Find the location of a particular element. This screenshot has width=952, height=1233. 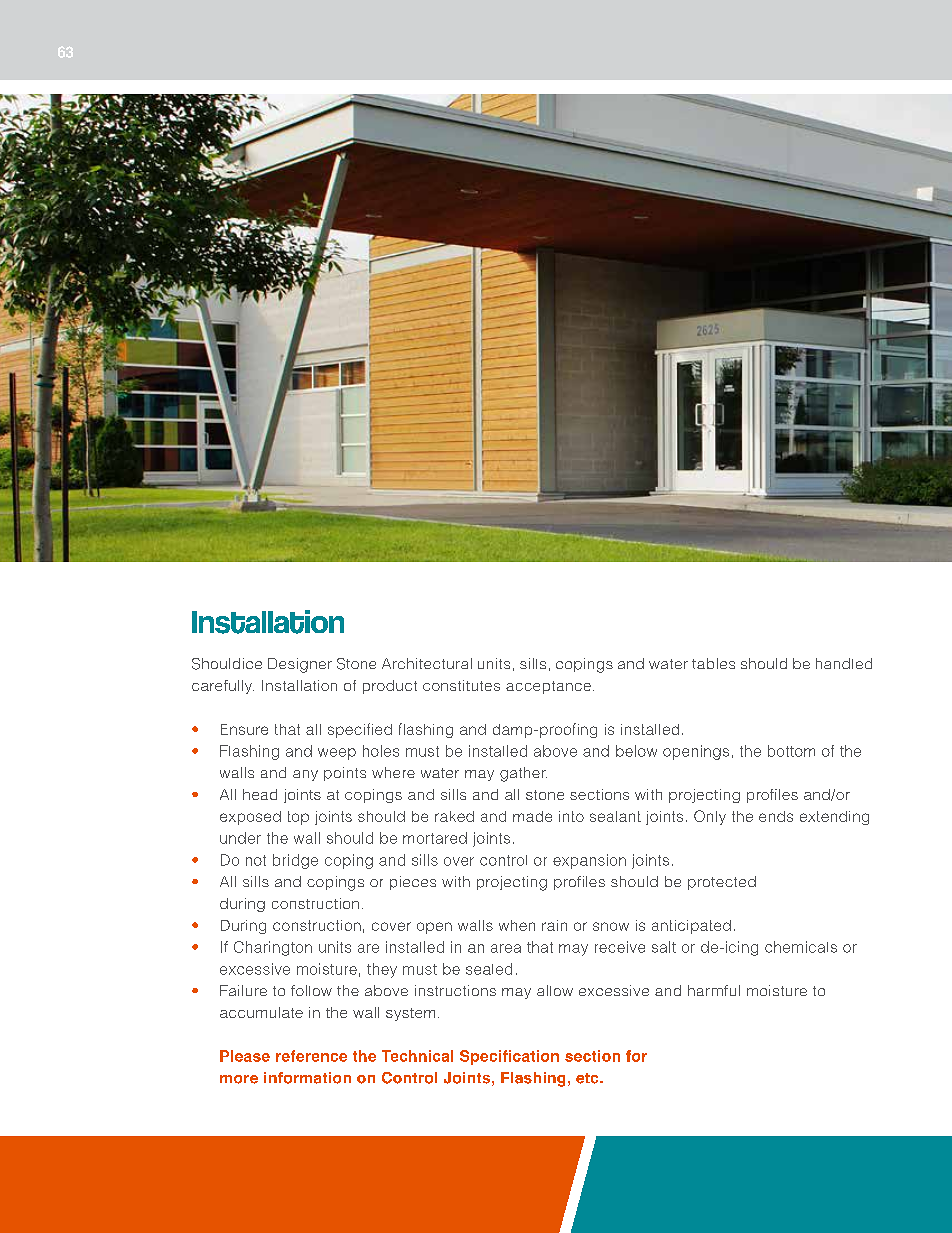

pieces is located at coordinates (413, 883).
